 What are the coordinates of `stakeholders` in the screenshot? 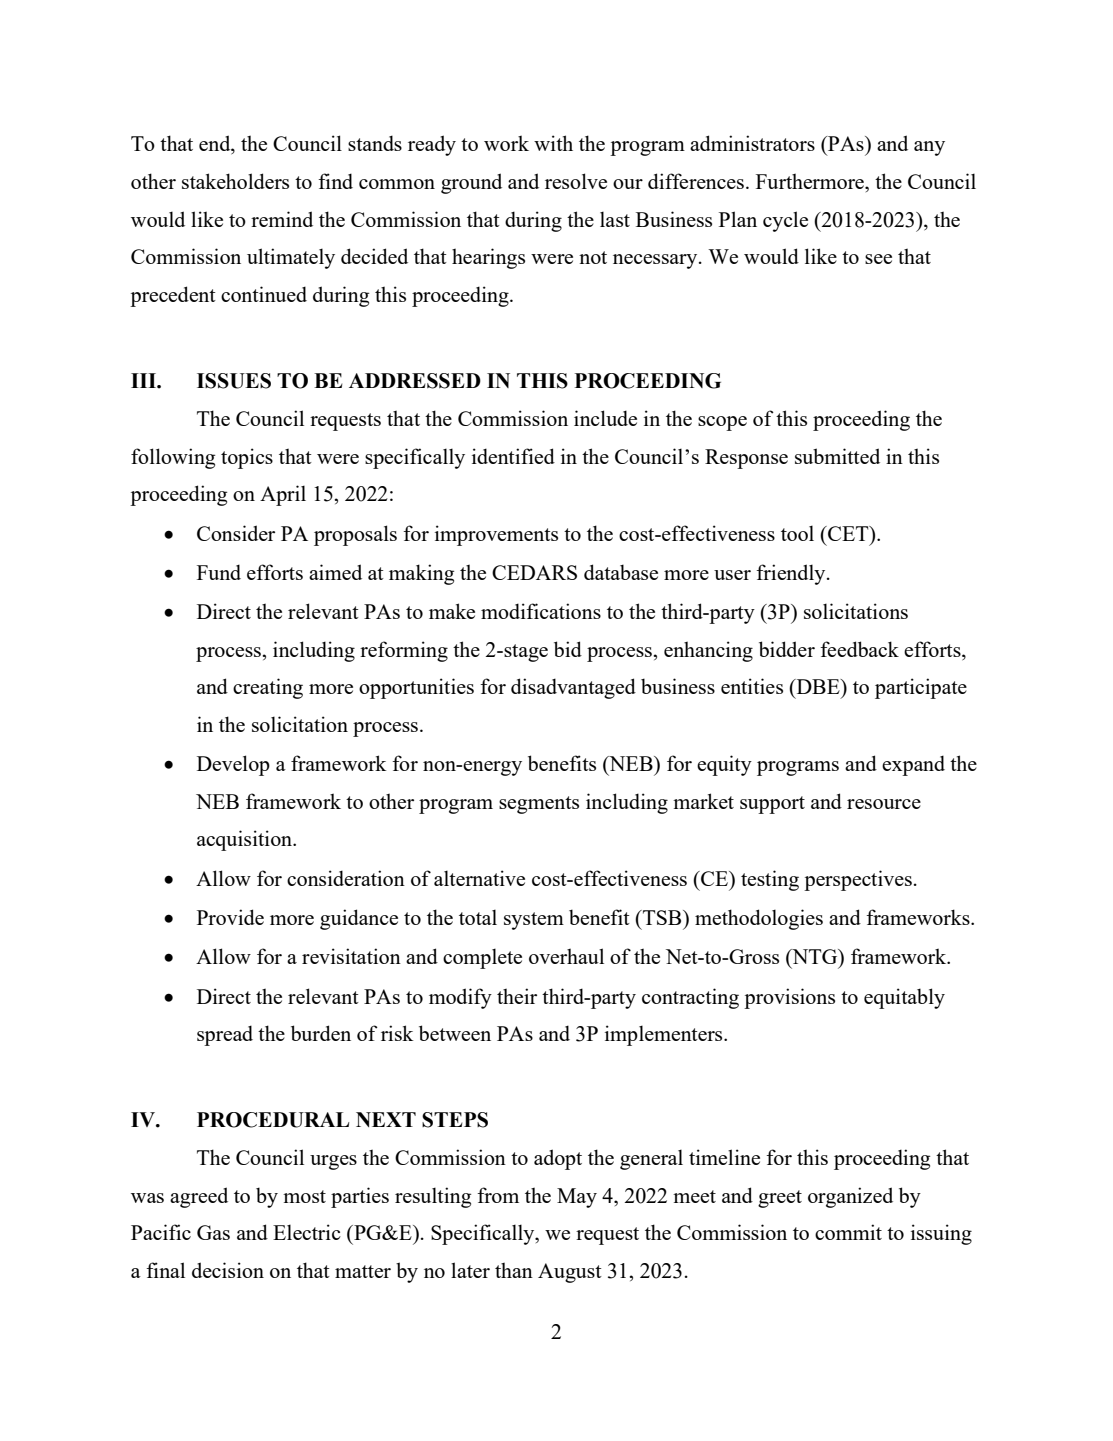 It's located at (235, 181).
